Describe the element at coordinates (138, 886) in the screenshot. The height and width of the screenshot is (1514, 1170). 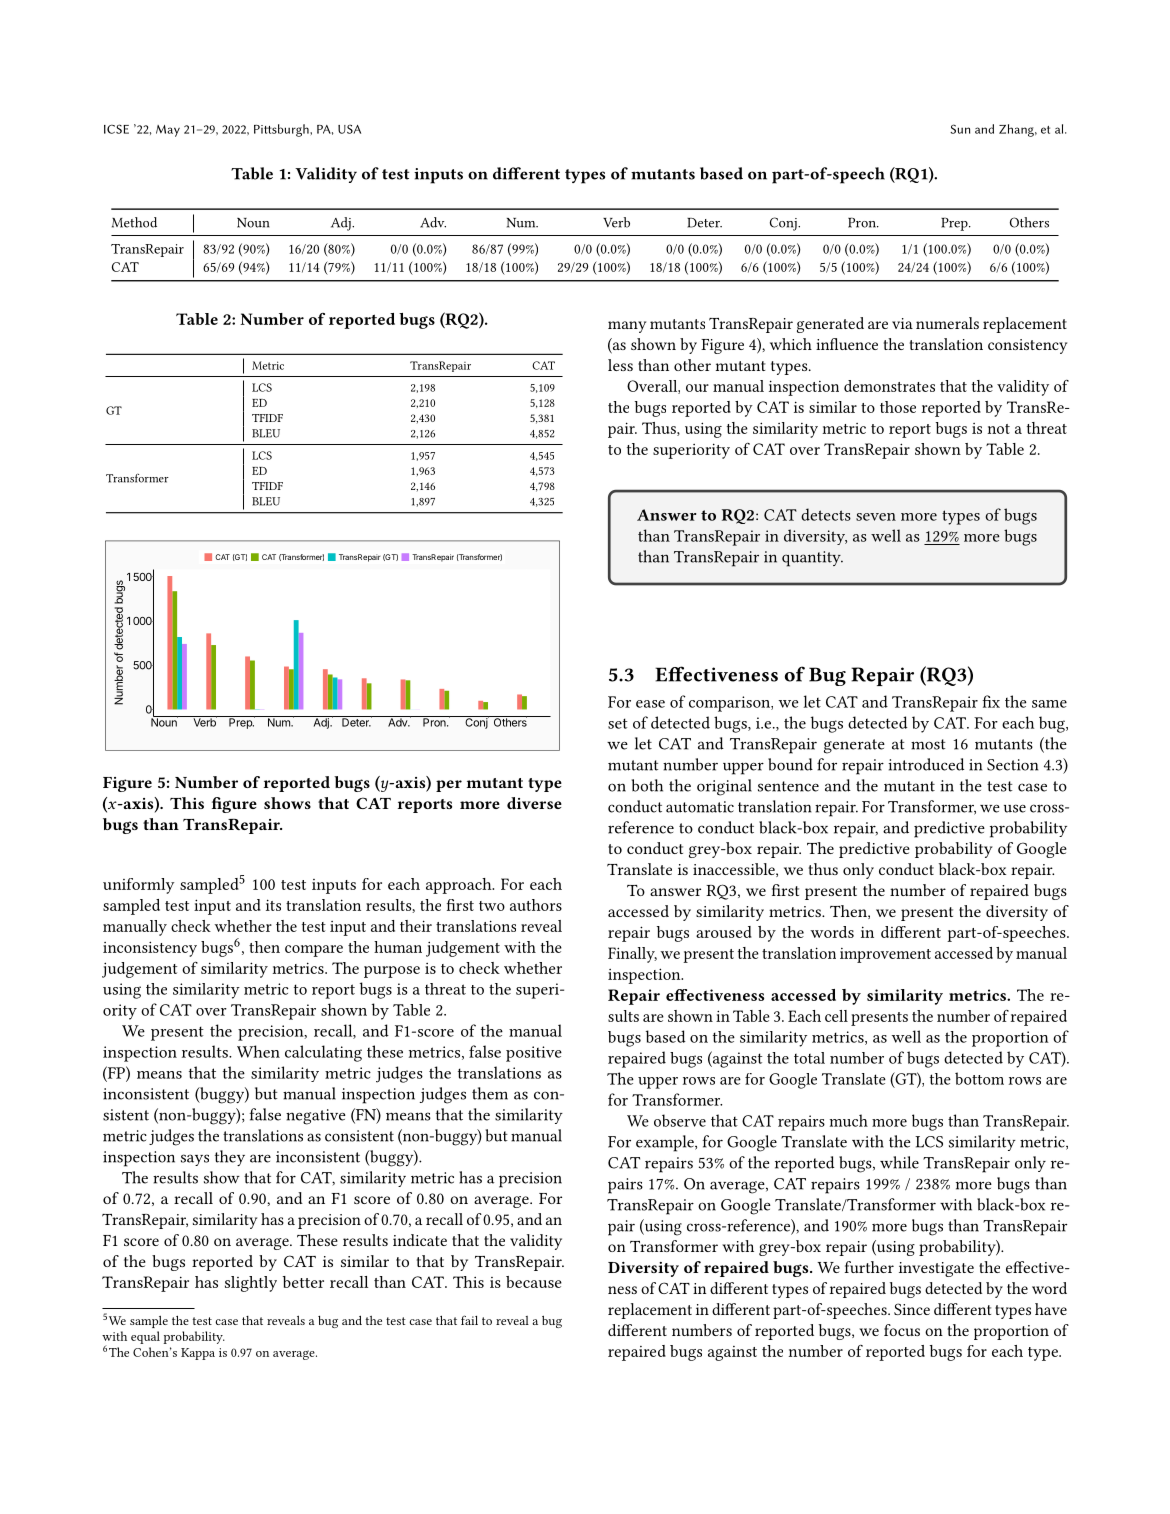
I see `uniformly` at that location.
